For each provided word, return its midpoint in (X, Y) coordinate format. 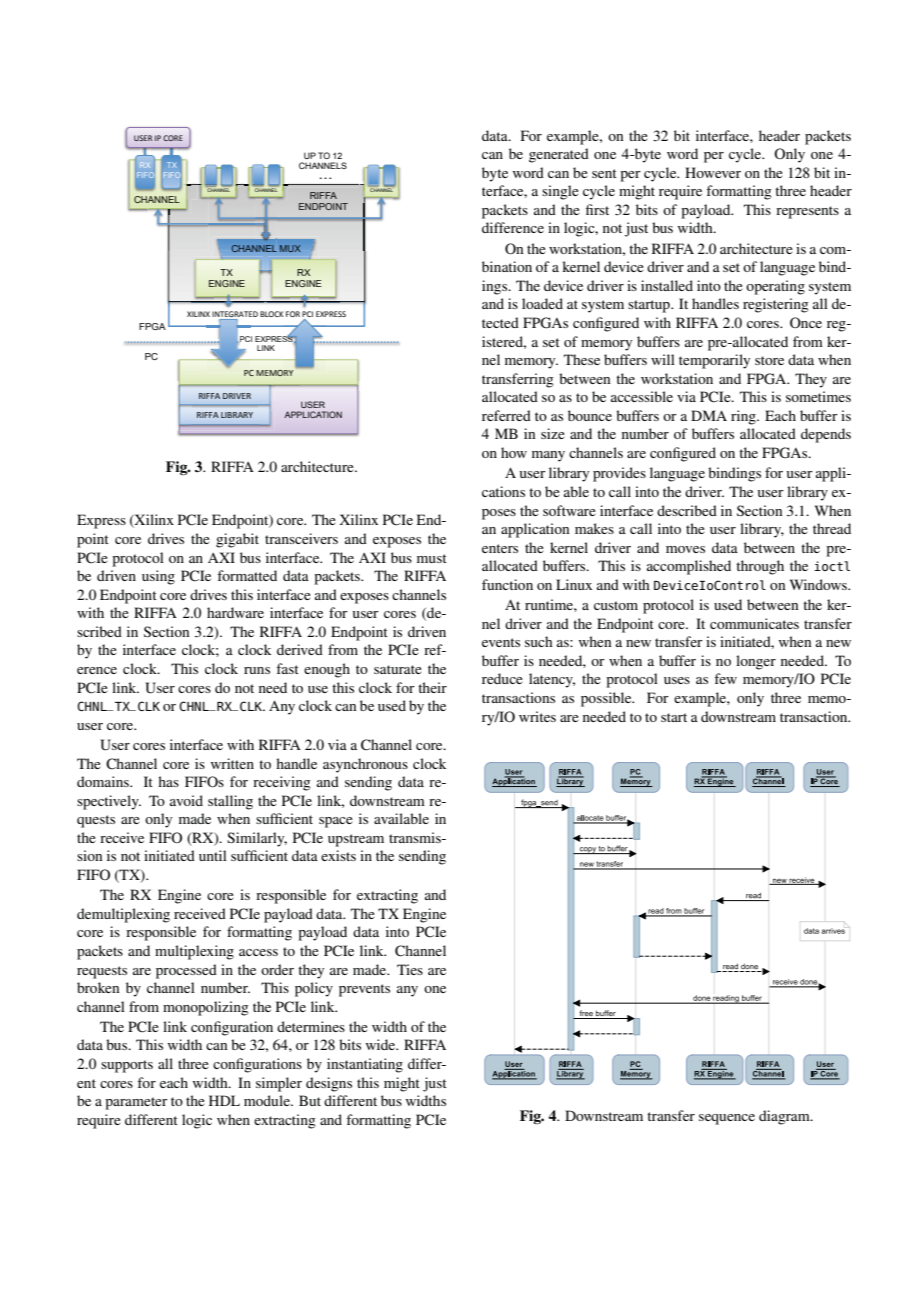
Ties (410, 969)
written (232, 763)
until (213, 855)
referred (506, 415)
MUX (290, 248)
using (158, 577)
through (760, 567)
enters (500, 548)
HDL (224, 1100)
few (725, 678)
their (432, 687)
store (769, 360)
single (560, 192)
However (713, 172)
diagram (785, 1117)
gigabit (237, 540)
